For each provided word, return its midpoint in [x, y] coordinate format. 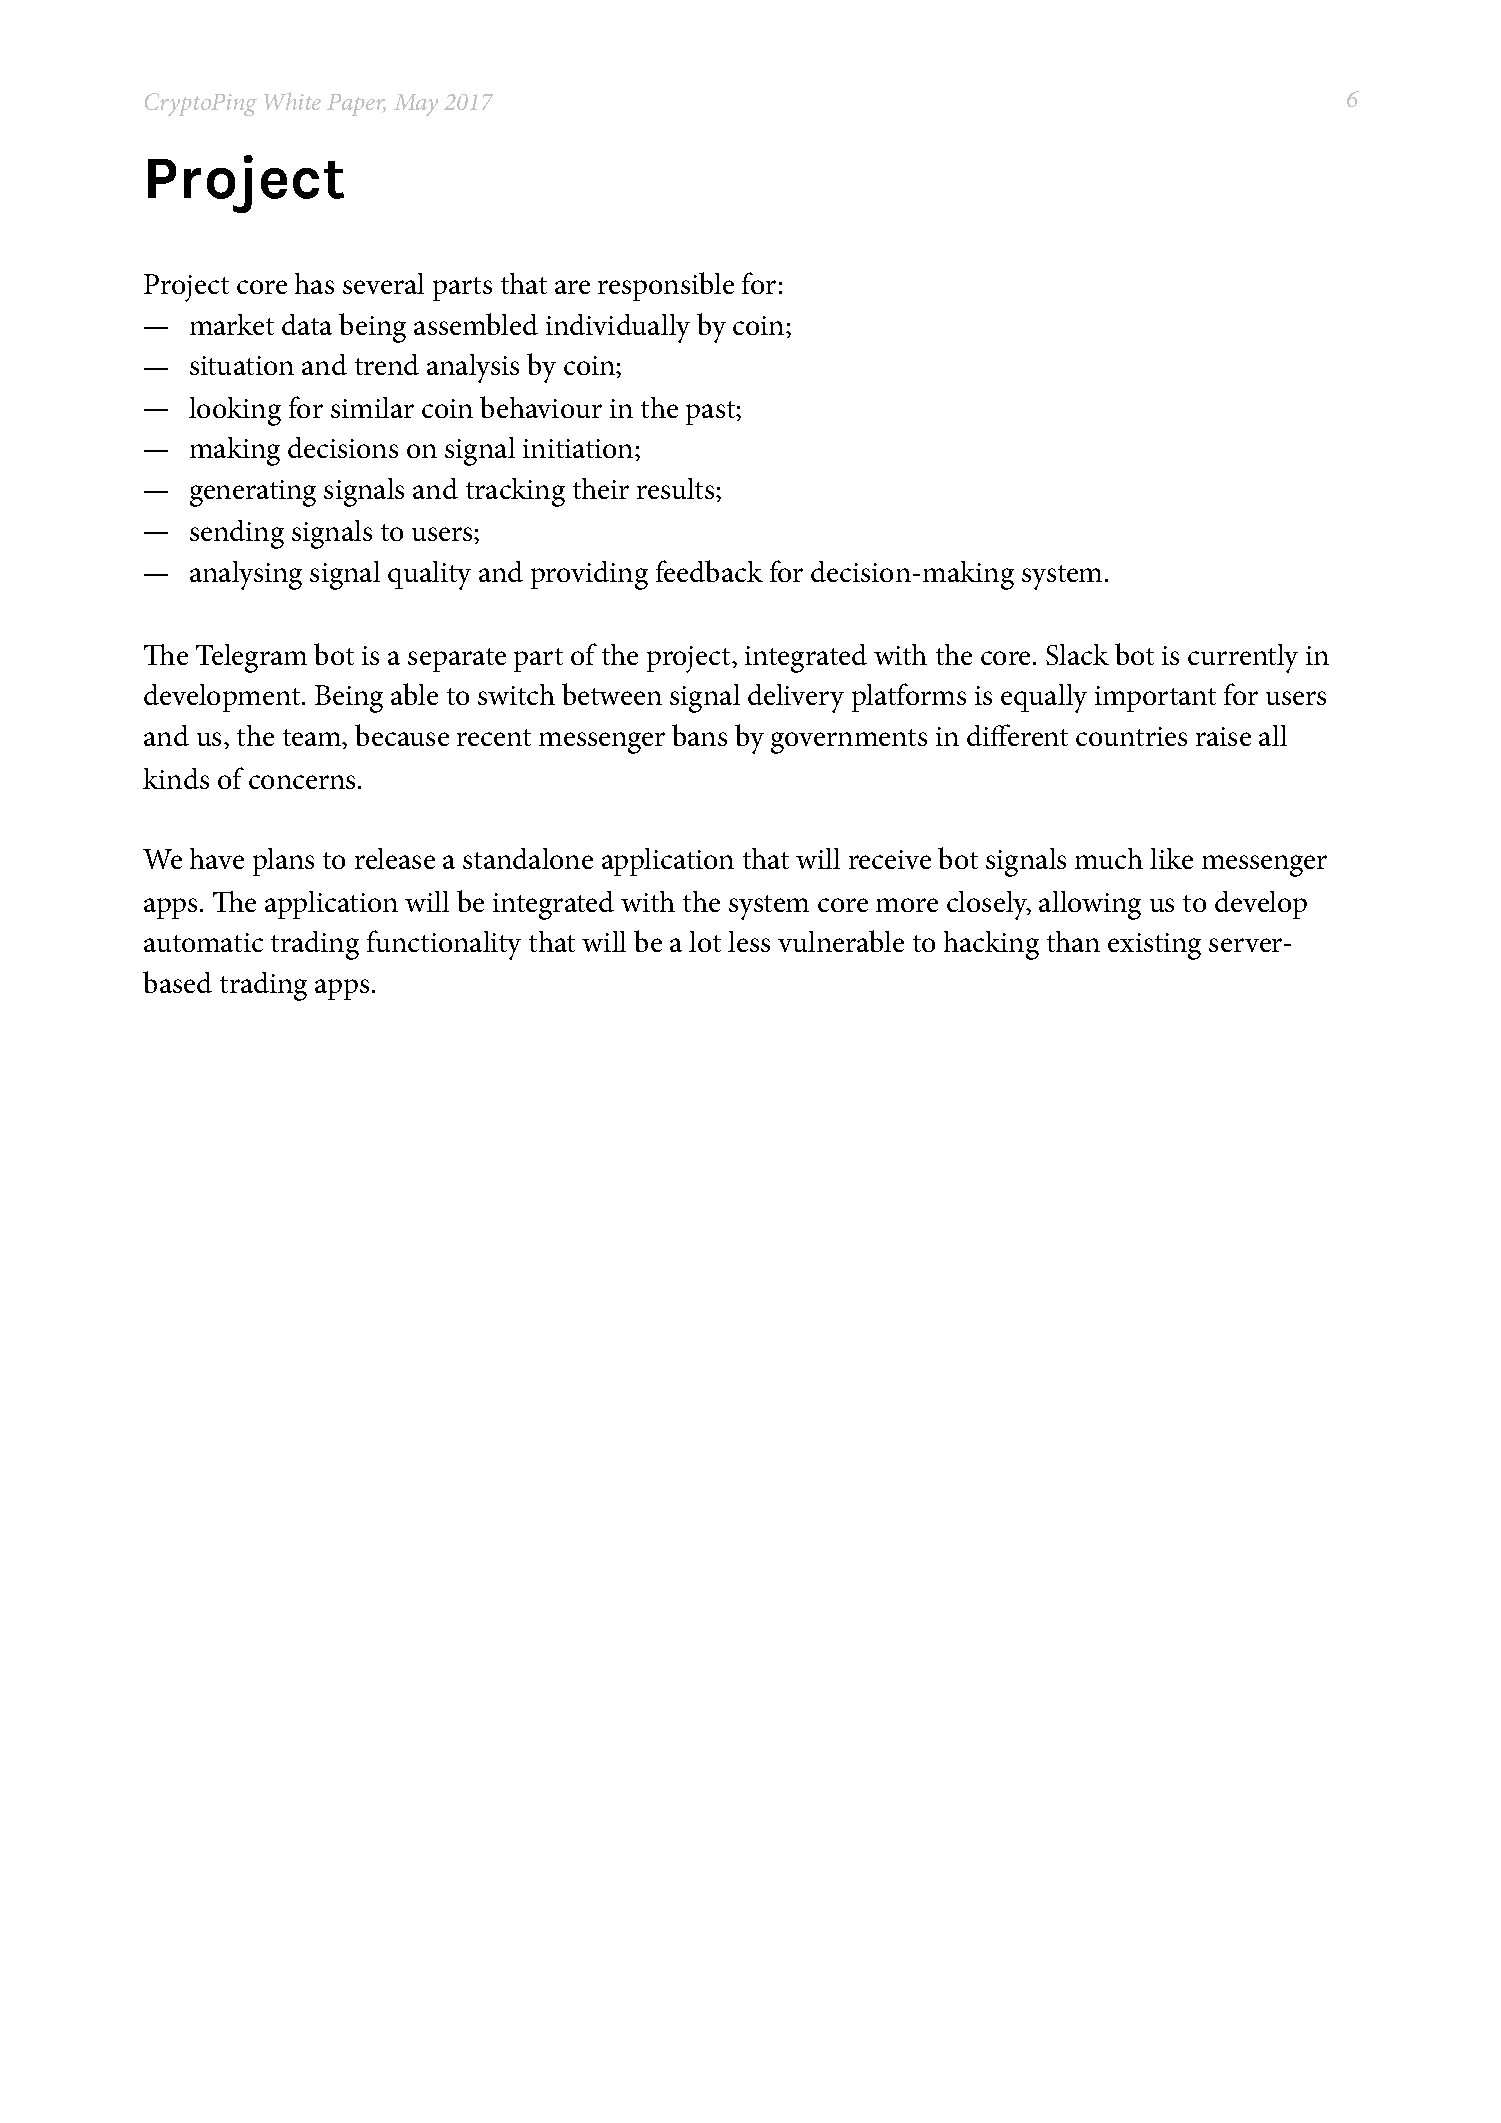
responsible [666, 286]
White [292, 101]
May [416, 105]
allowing [1090, 905]
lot [705, 941]
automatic [203, 942]
